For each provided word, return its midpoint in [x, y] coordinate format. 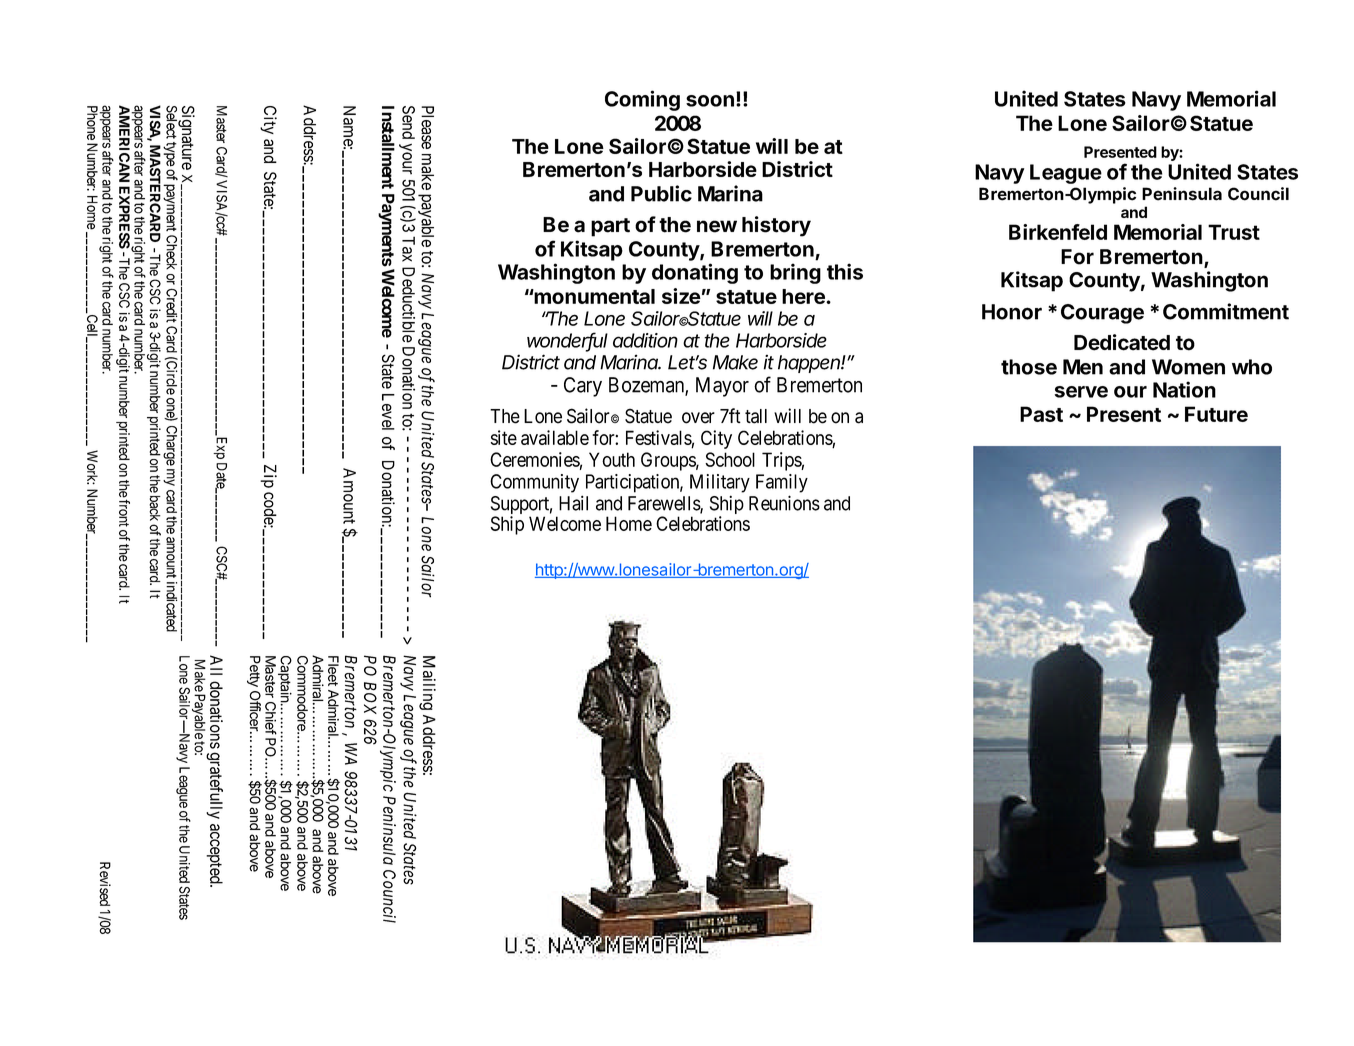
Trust [1234, 232]
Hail [573, 503]
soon [710, 101]
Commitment [1226, 311]
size [681, 296]
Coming [642, 100]
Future [1216, 414]
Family [782, 483]
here [804, 296]
